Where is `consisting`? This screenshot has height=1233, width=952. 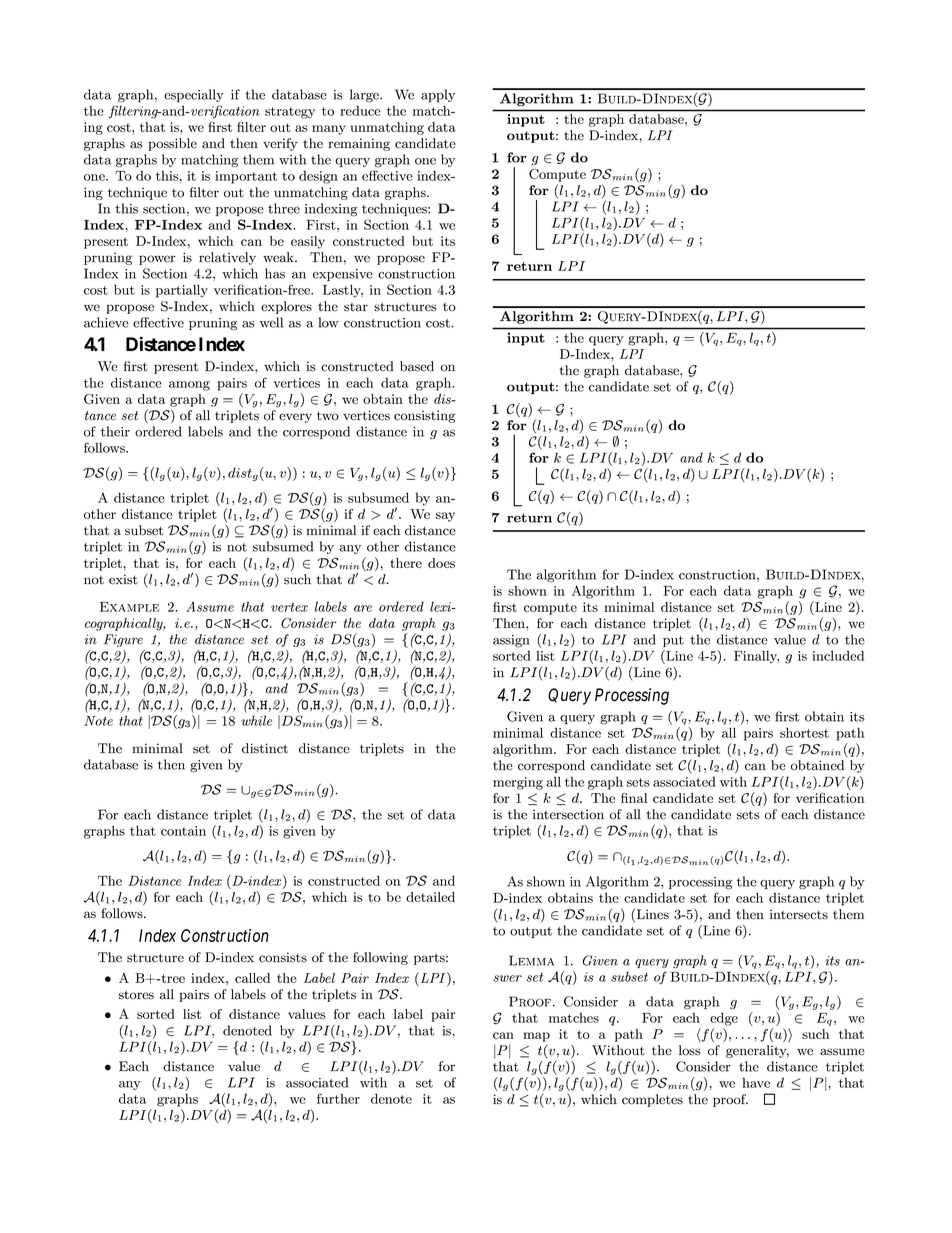 consisting is located at coordinates (425, 416).
